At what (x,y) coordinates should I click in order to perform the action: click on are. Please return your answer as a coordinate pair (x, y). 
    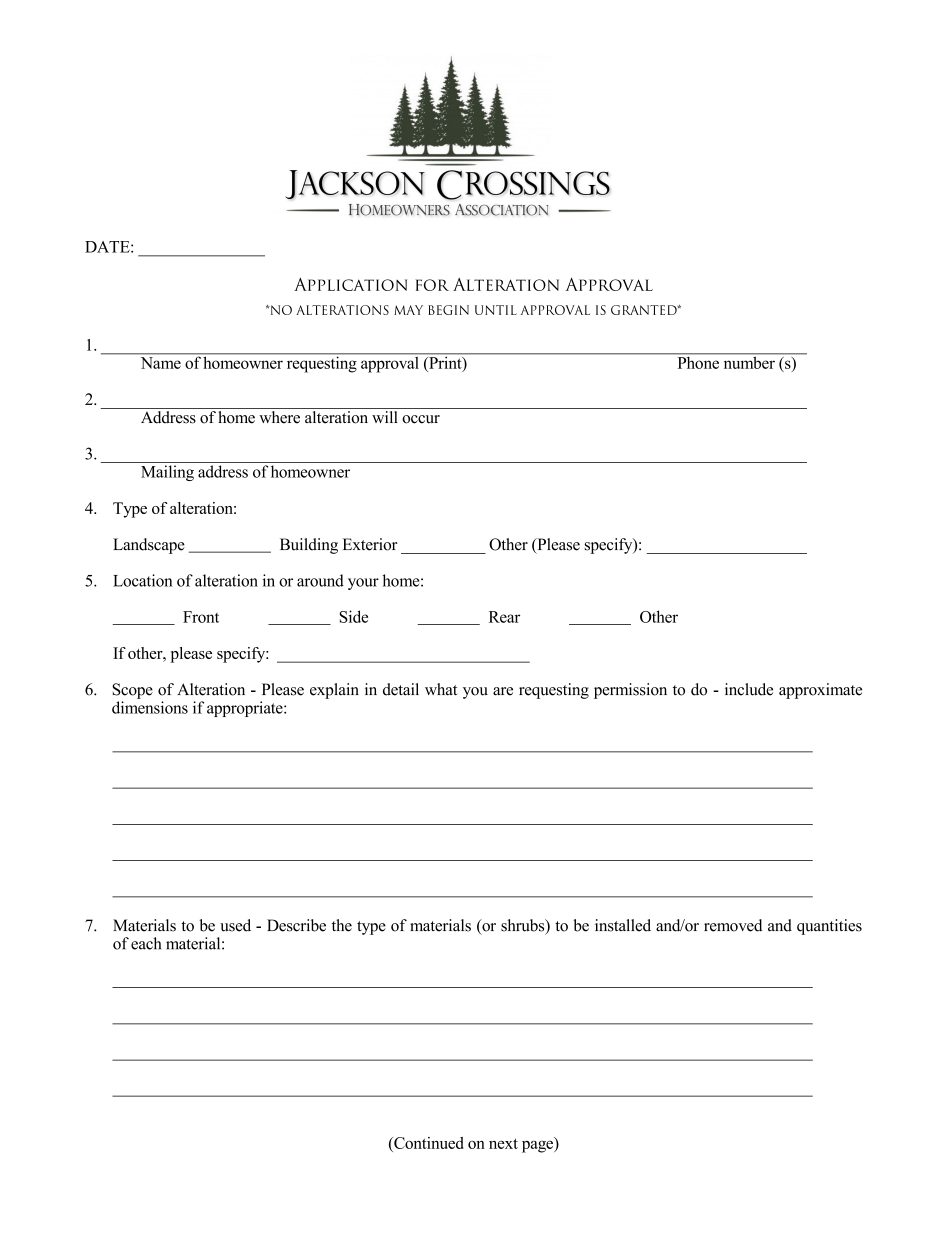
    Looking at the image, I should click on (503, 691).
